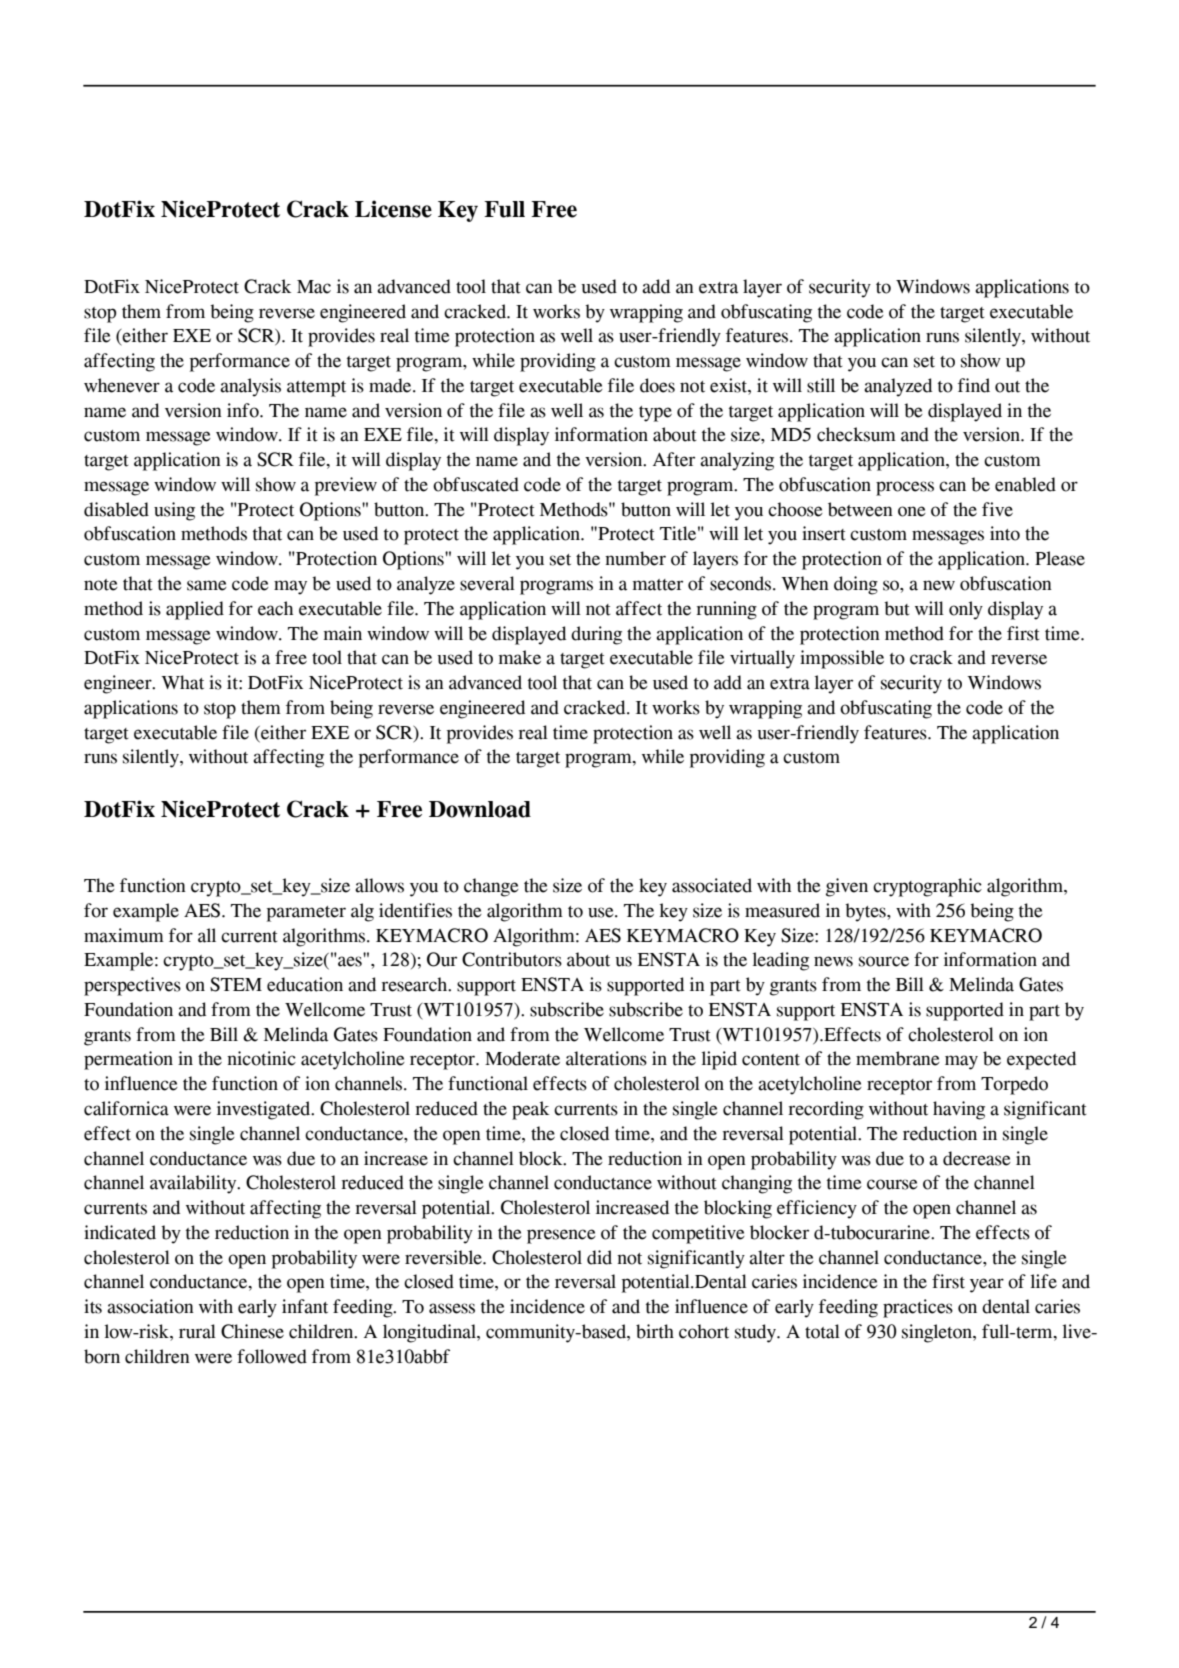  I want to click on practices, so click(918, 1308).
